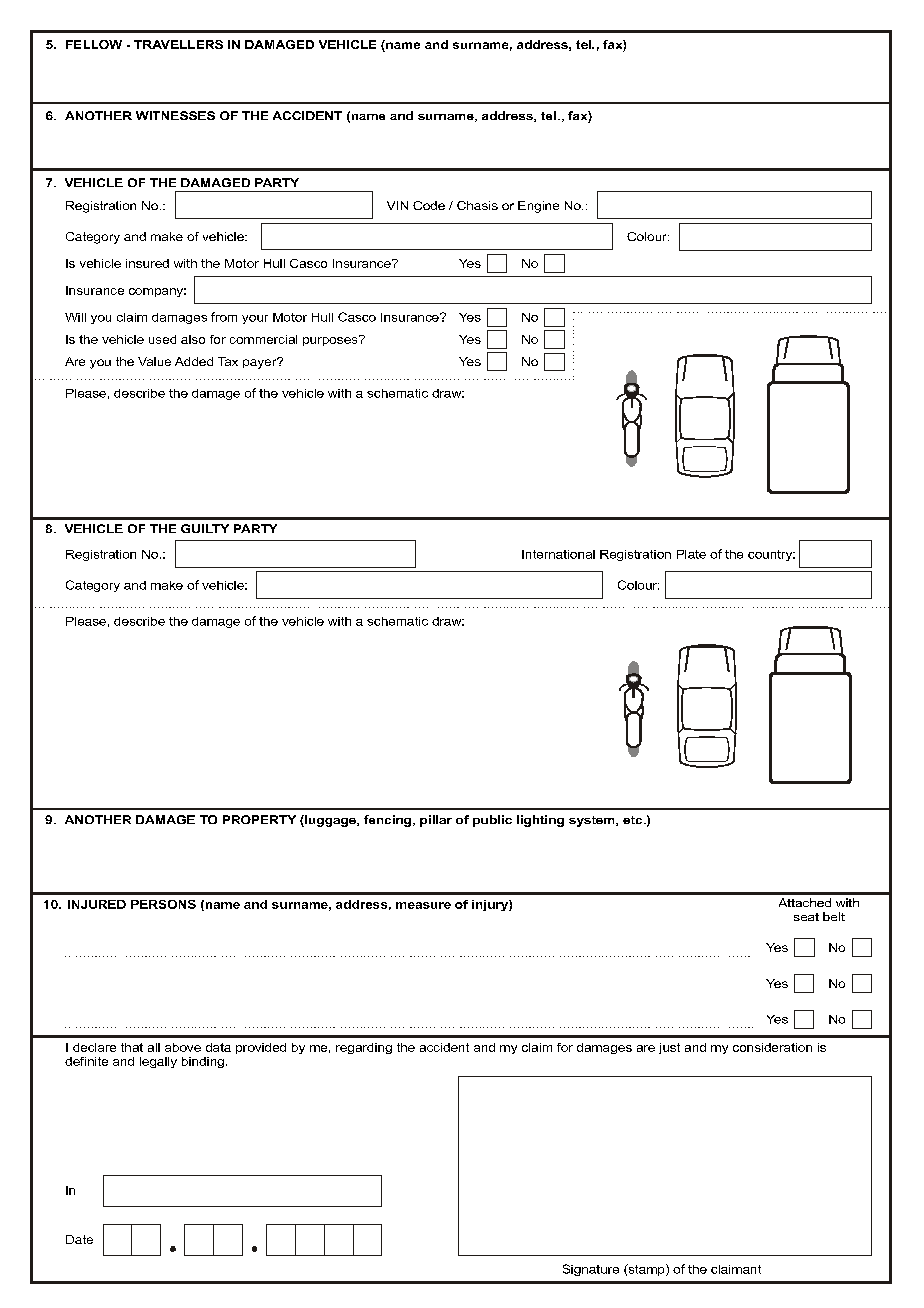 This document has height=1308, width=924. I want to click on Engine, so click(538, 207).
